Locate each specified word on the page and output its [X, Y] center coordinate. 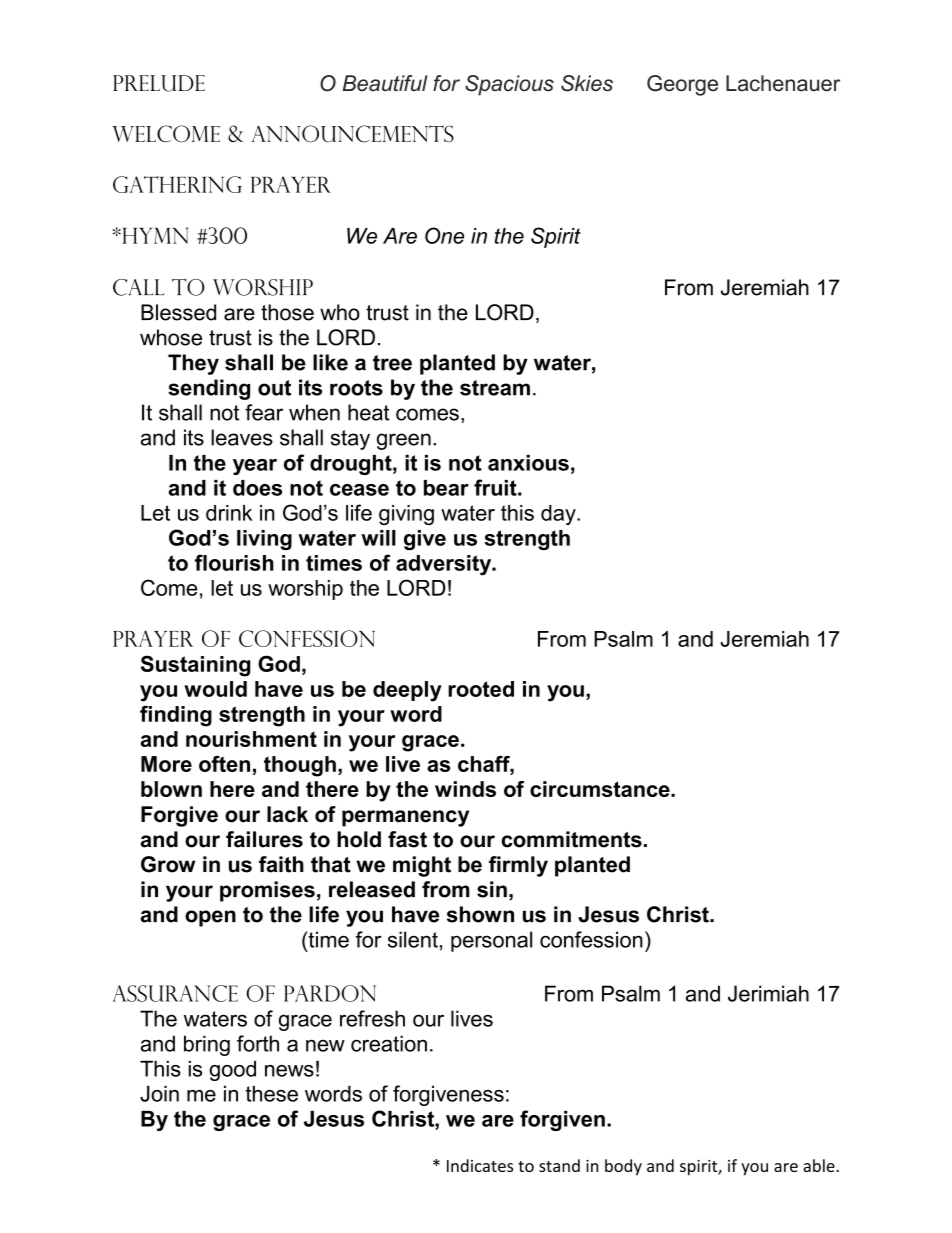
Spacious [509, 85]
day [559, 515]
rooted [481, 689]
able [820, 1165]
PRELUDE [159, 83]
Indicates [480, 1165]
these [272, 1093]
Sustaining [196, 666]
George [682, 85]
